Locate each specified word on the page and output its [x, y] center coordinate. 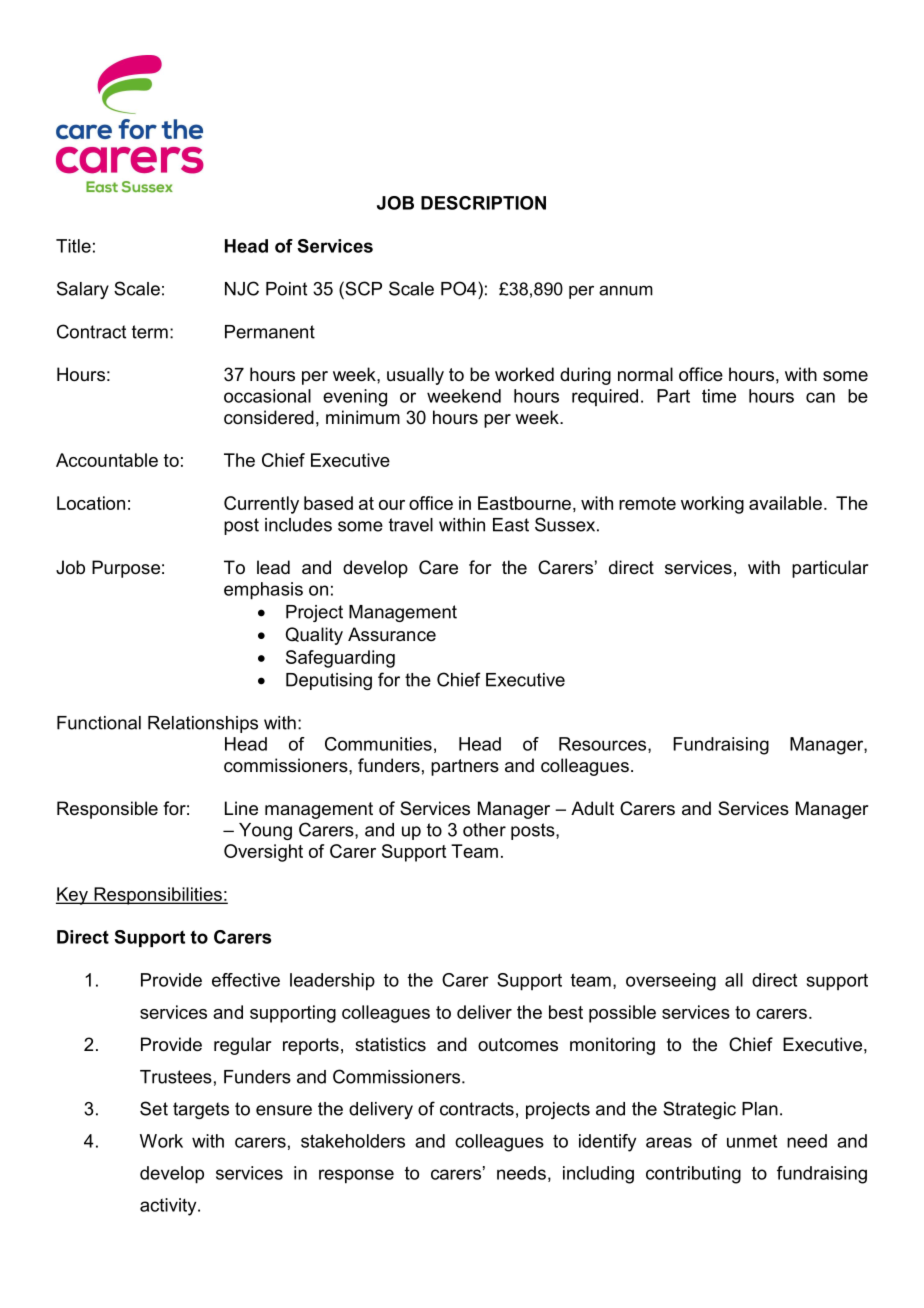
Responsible [107, 810]
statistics [390, 1044]
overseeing [671, 982]
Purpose [126, 569]
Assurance [392, 634]
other [484, 830]
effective [246, 980]
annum [626, 290]
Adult [592, 808]
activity [169, 1207]
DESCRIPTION [483, 203]
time [719, 396]
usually [415, 376]
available [785, 503]
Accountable [107, 460]
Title [73, 246]
